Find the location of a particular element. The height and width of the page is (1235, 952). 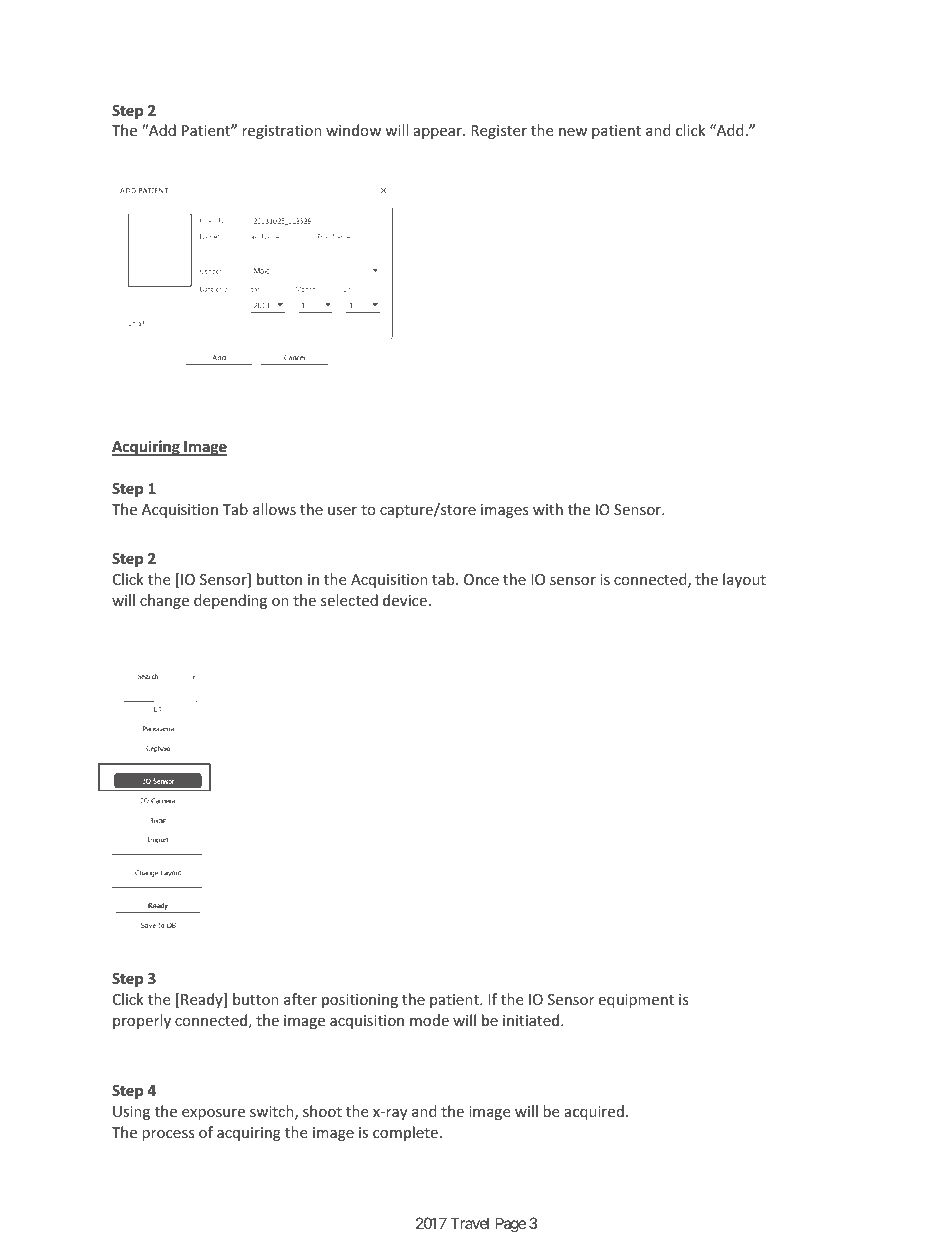

registration is located at coordinates (282, 132).
